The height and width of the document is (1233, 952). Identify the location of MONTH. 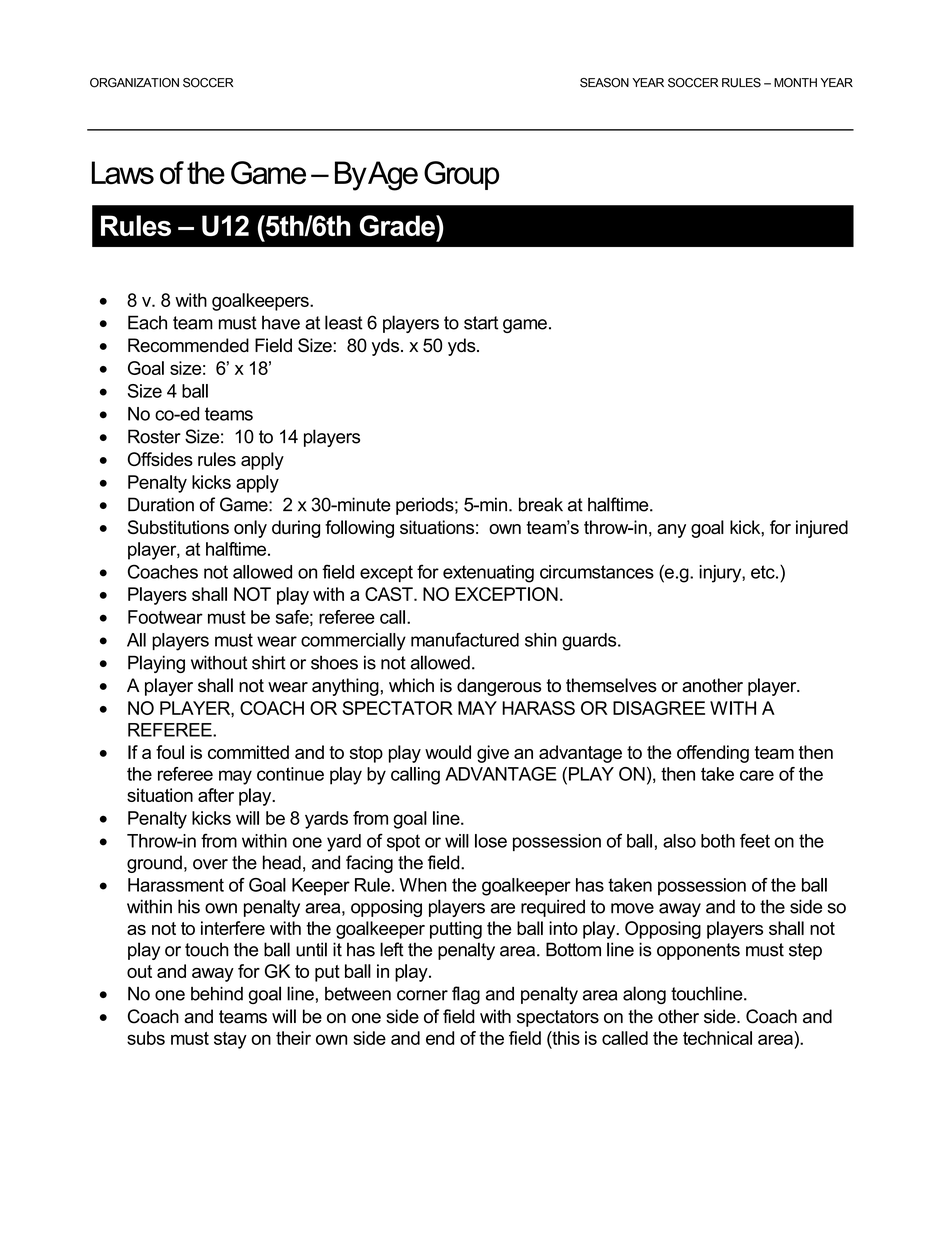
(795, 83).
